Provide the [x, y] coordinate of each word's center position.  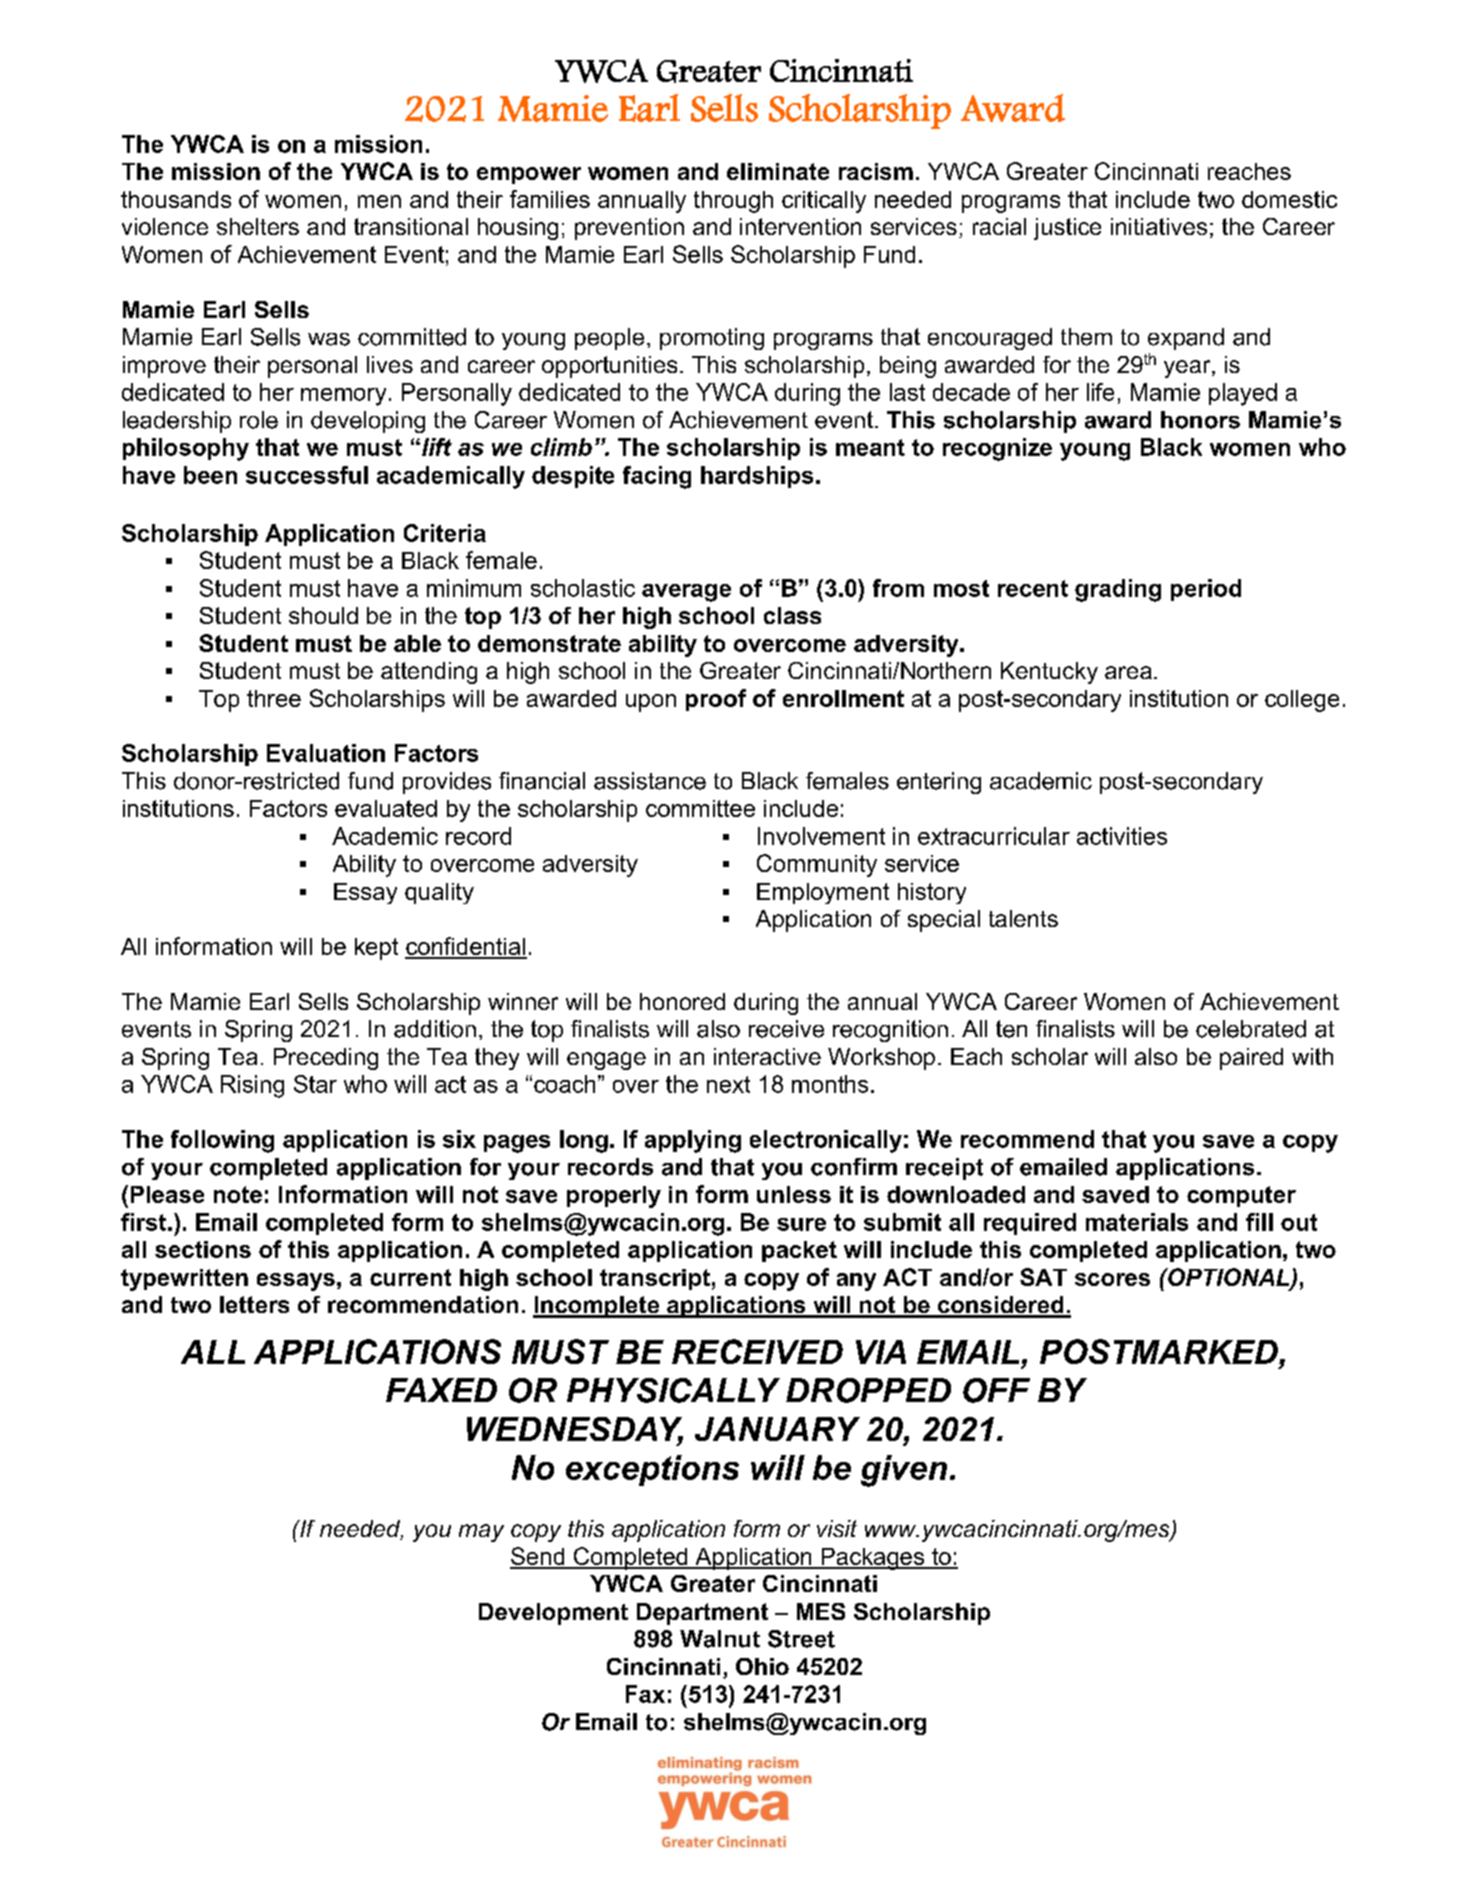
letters [254, 1304]
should [323, 615]
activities [1122, 836]
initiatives [1159, 226]
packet [799, 1251]
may [481, 1533]
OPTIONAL [1229, 1278]
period [1206, 590]
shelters [258, 226]
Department [702, 1614]
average [686, 593]
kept [376, 949]
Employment [823, 893]
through [733, 202]
